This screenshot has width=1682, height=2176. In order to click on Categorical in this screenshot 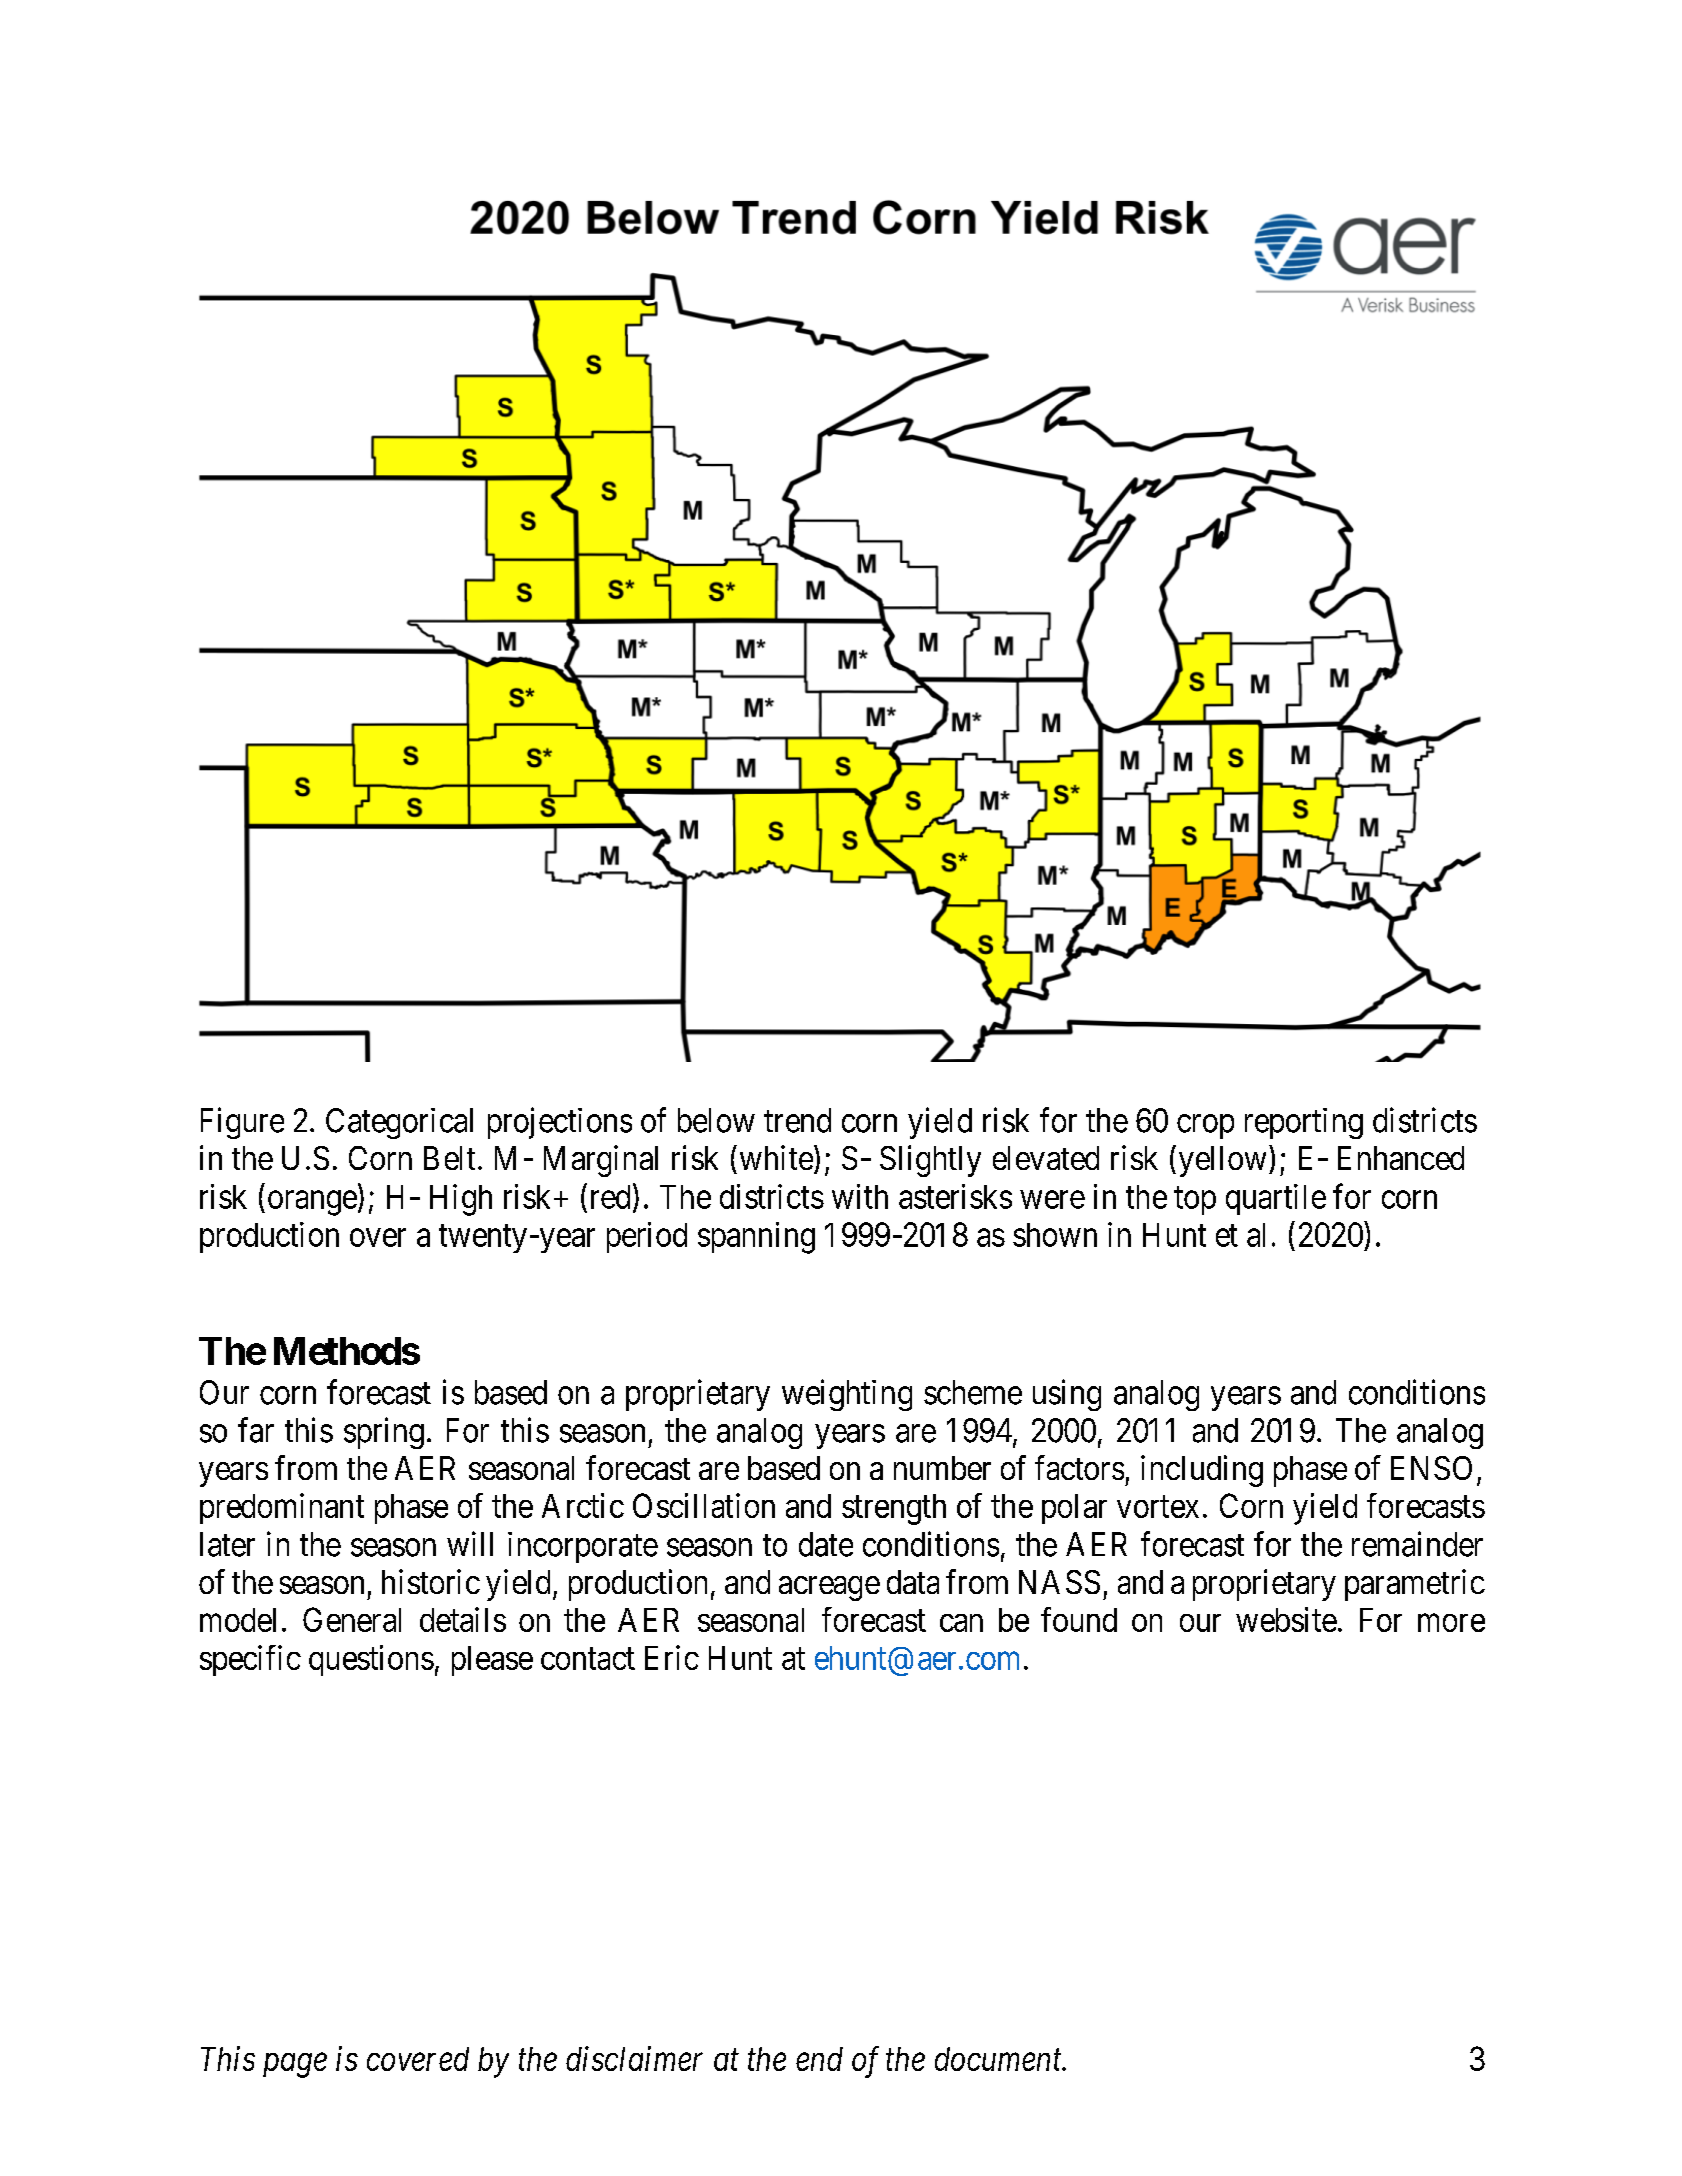, I will do `click(399, 1123)`.
